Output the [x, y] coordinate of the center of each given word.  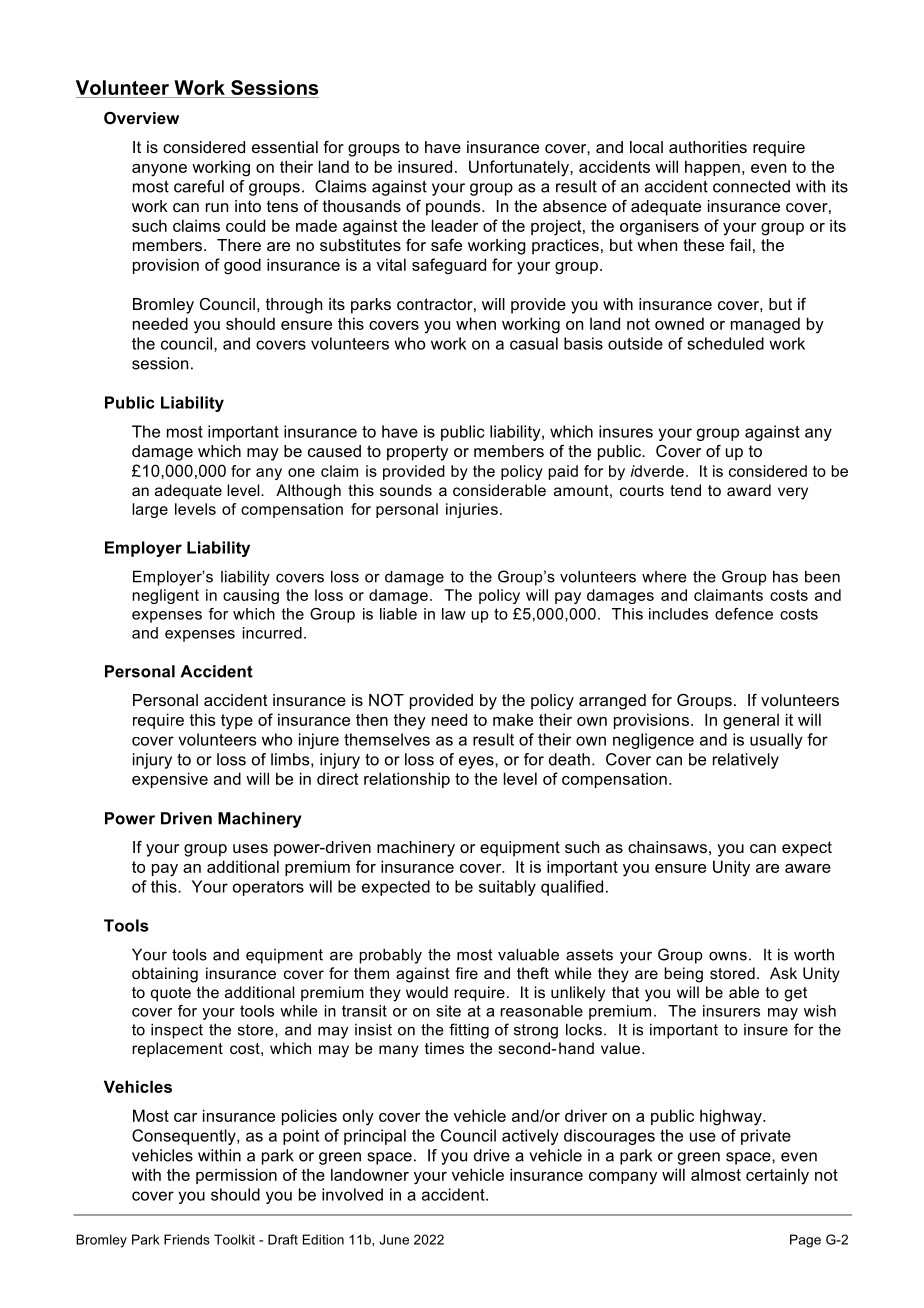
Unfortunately [520, 168]
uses [250, 848]
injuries [472, 510]
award [749, 490]
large [150, 510]
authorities [708, 147]
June [394, 1239]
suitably [507, 888]
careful [199, 186]
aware [808, 868]
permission [236, 1176]
